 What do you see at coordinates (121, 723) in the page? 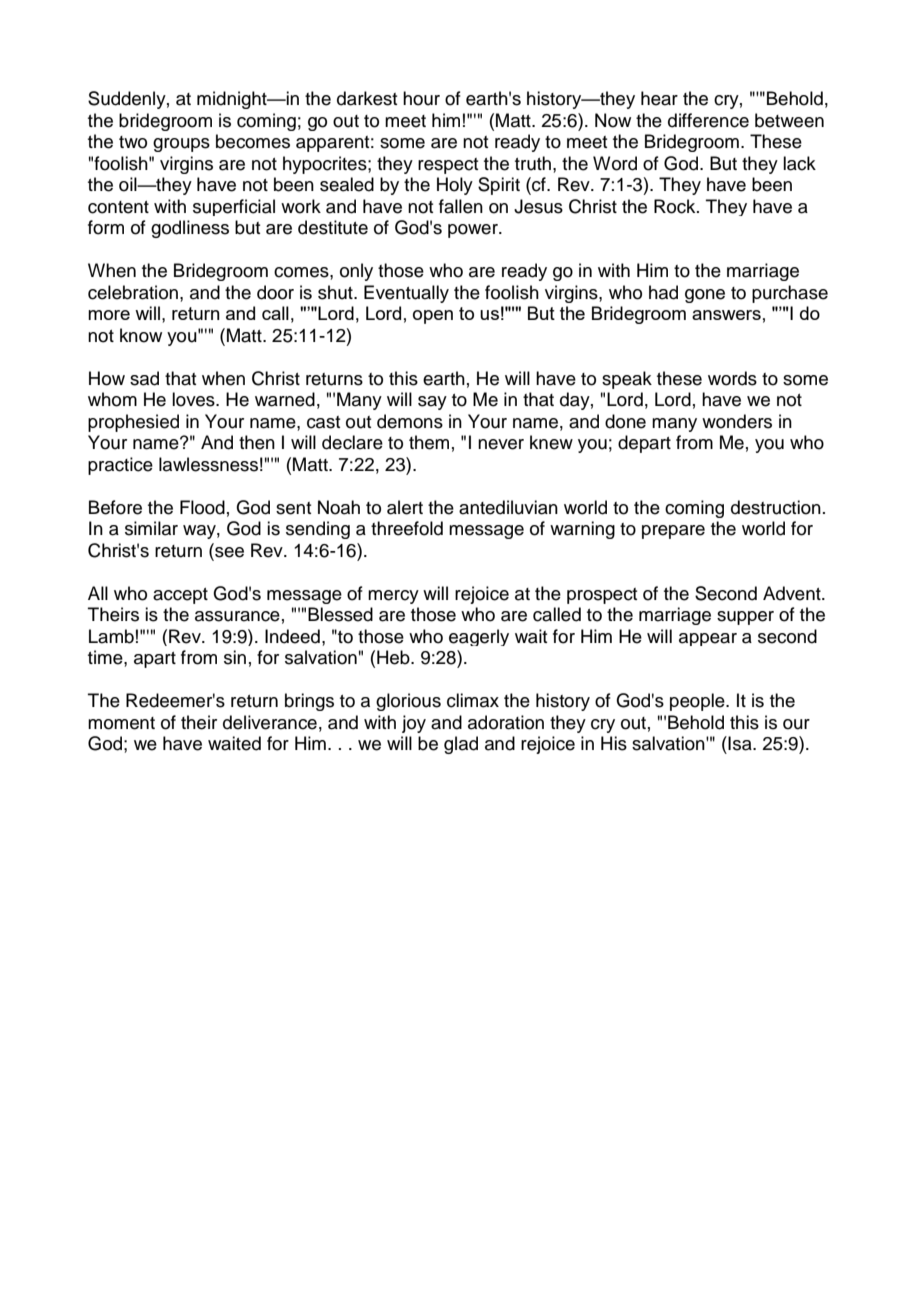
I see `moment` at bounding box center [121, 723].
